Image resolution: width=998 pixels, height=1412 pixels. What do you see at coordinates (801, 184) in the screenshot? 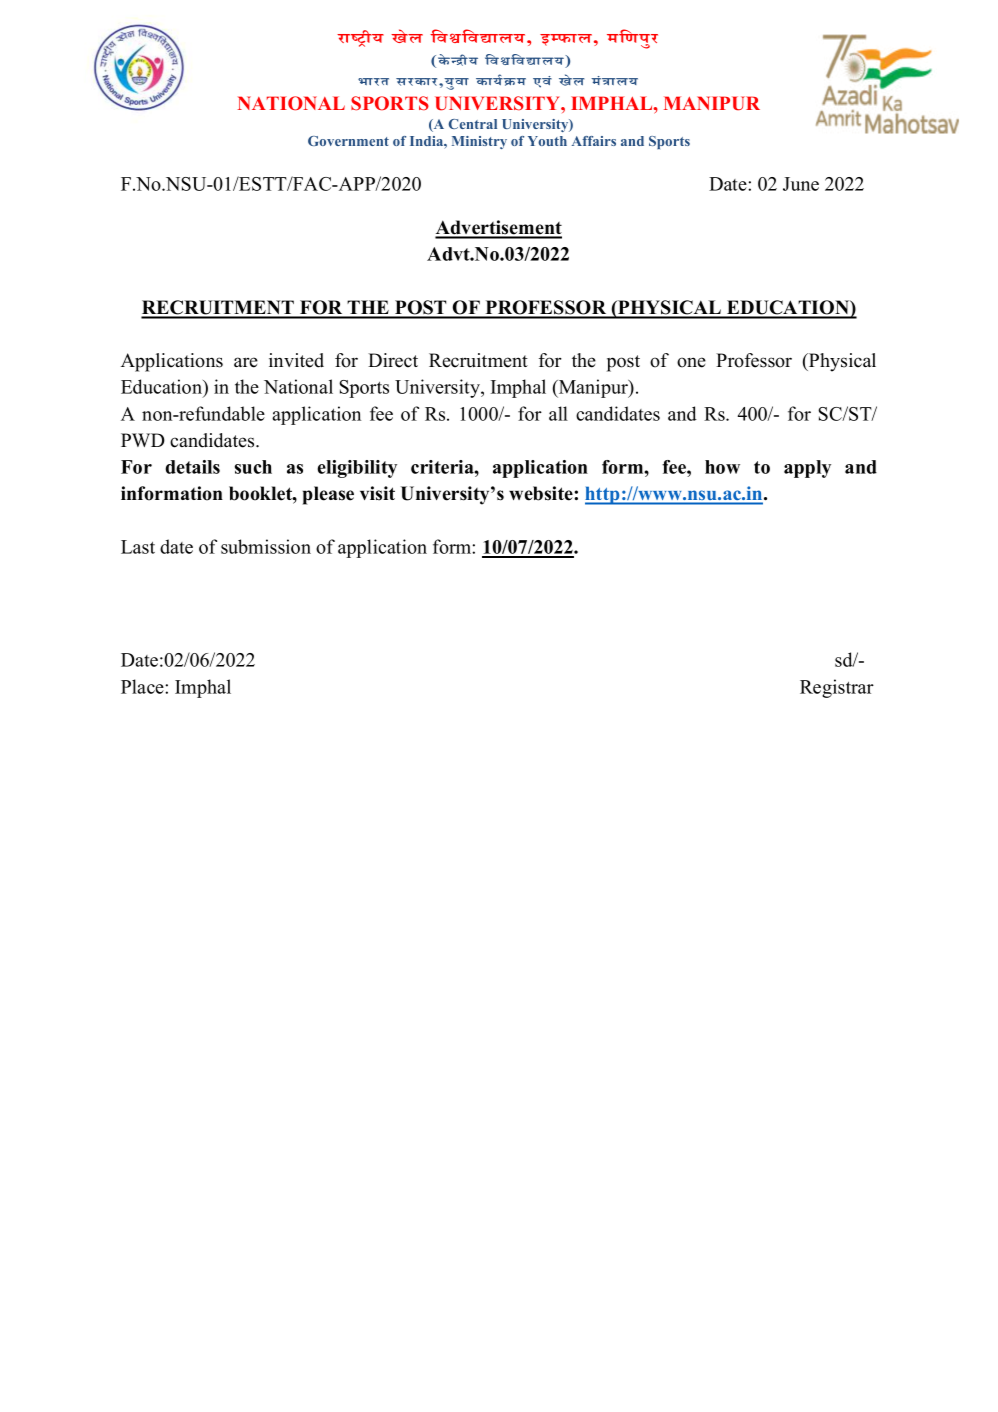
I see `June` at bounding box center [801, 184].
